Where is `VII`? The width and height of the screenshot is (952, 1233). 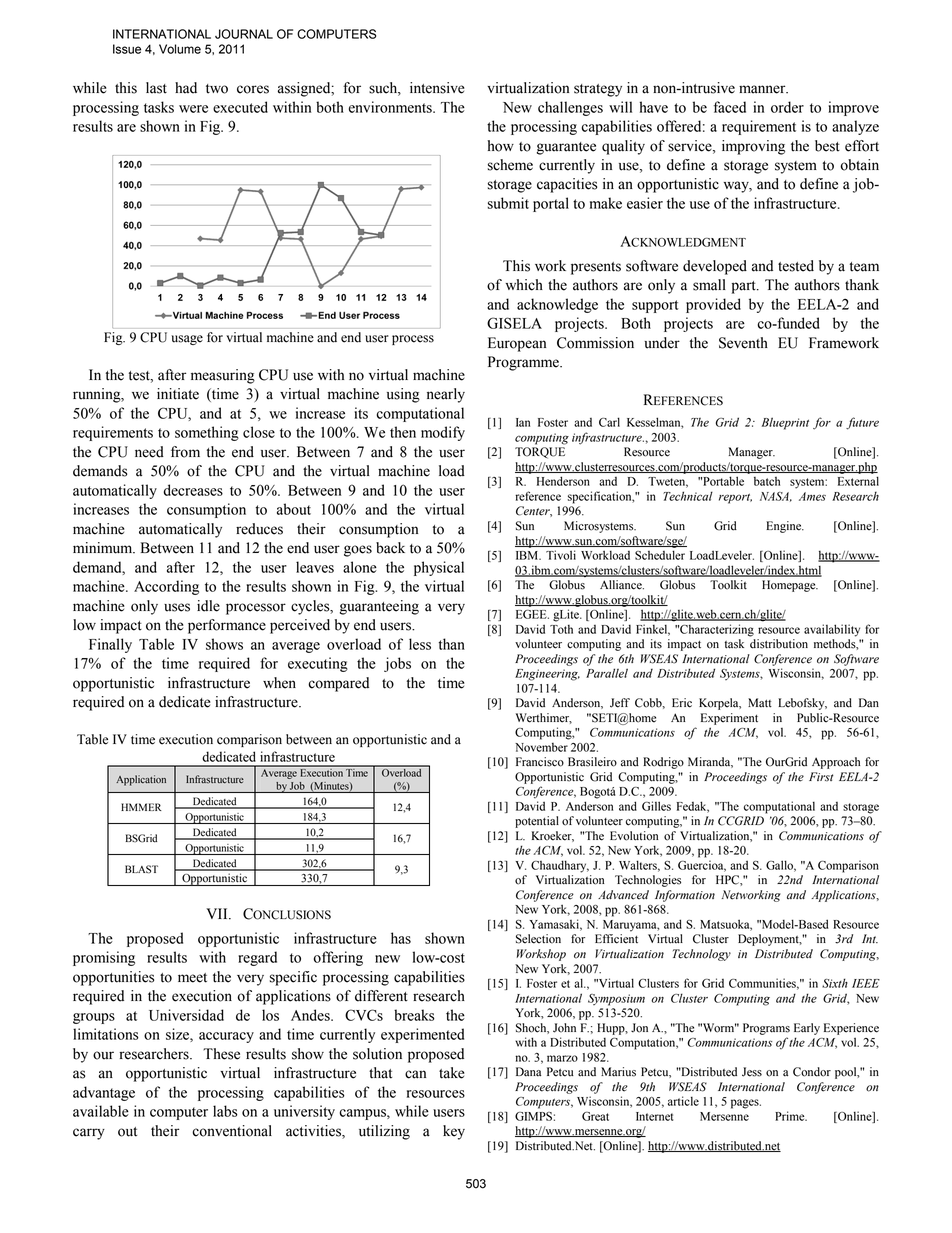 VII is located at coordinates (218, 914).
